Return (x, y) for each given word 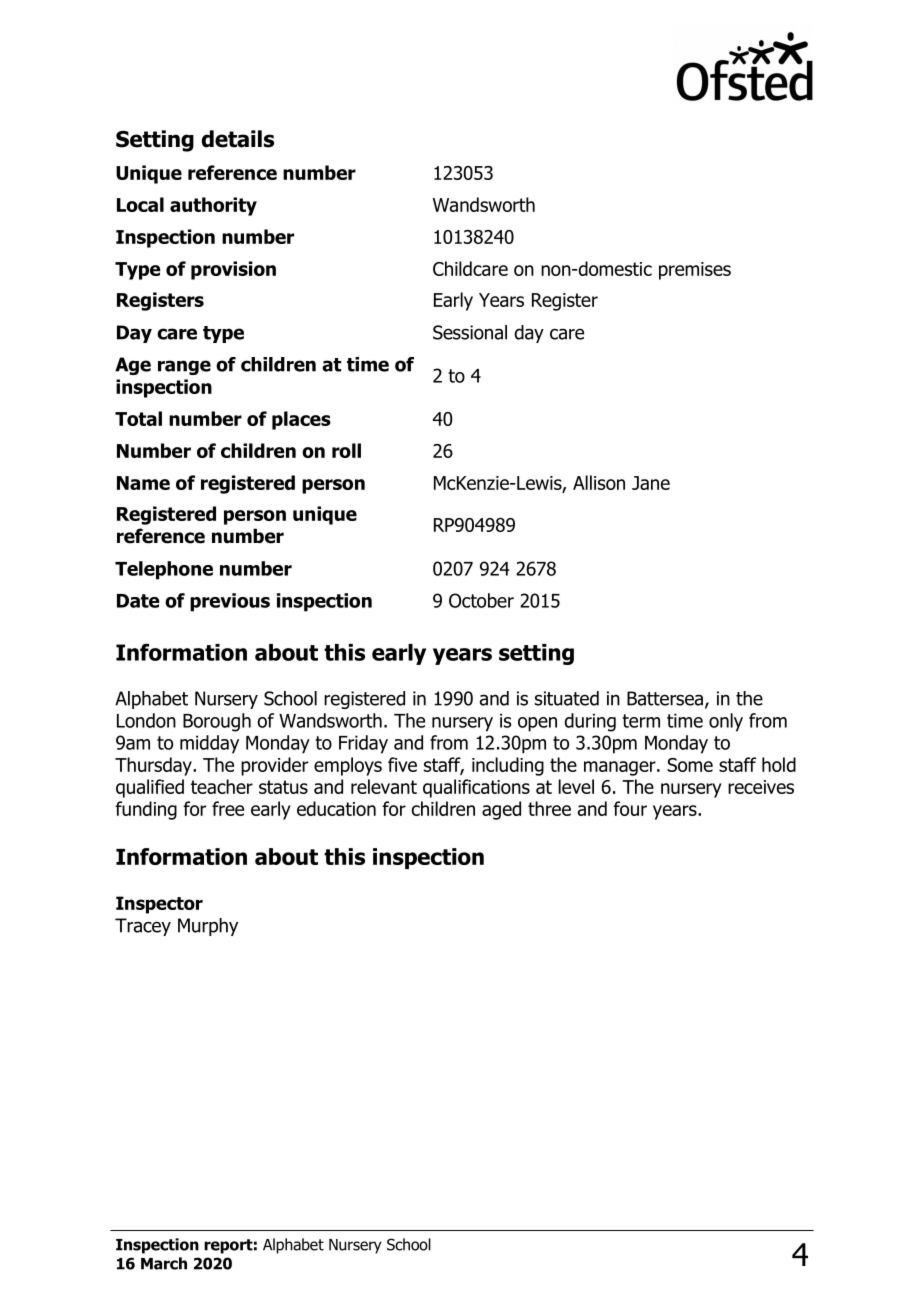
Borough (217, 722)
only (726, 722)
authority (213, 206)
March (164, 1263)
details (238, 139)
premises (695, 271)
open (537, 724)
